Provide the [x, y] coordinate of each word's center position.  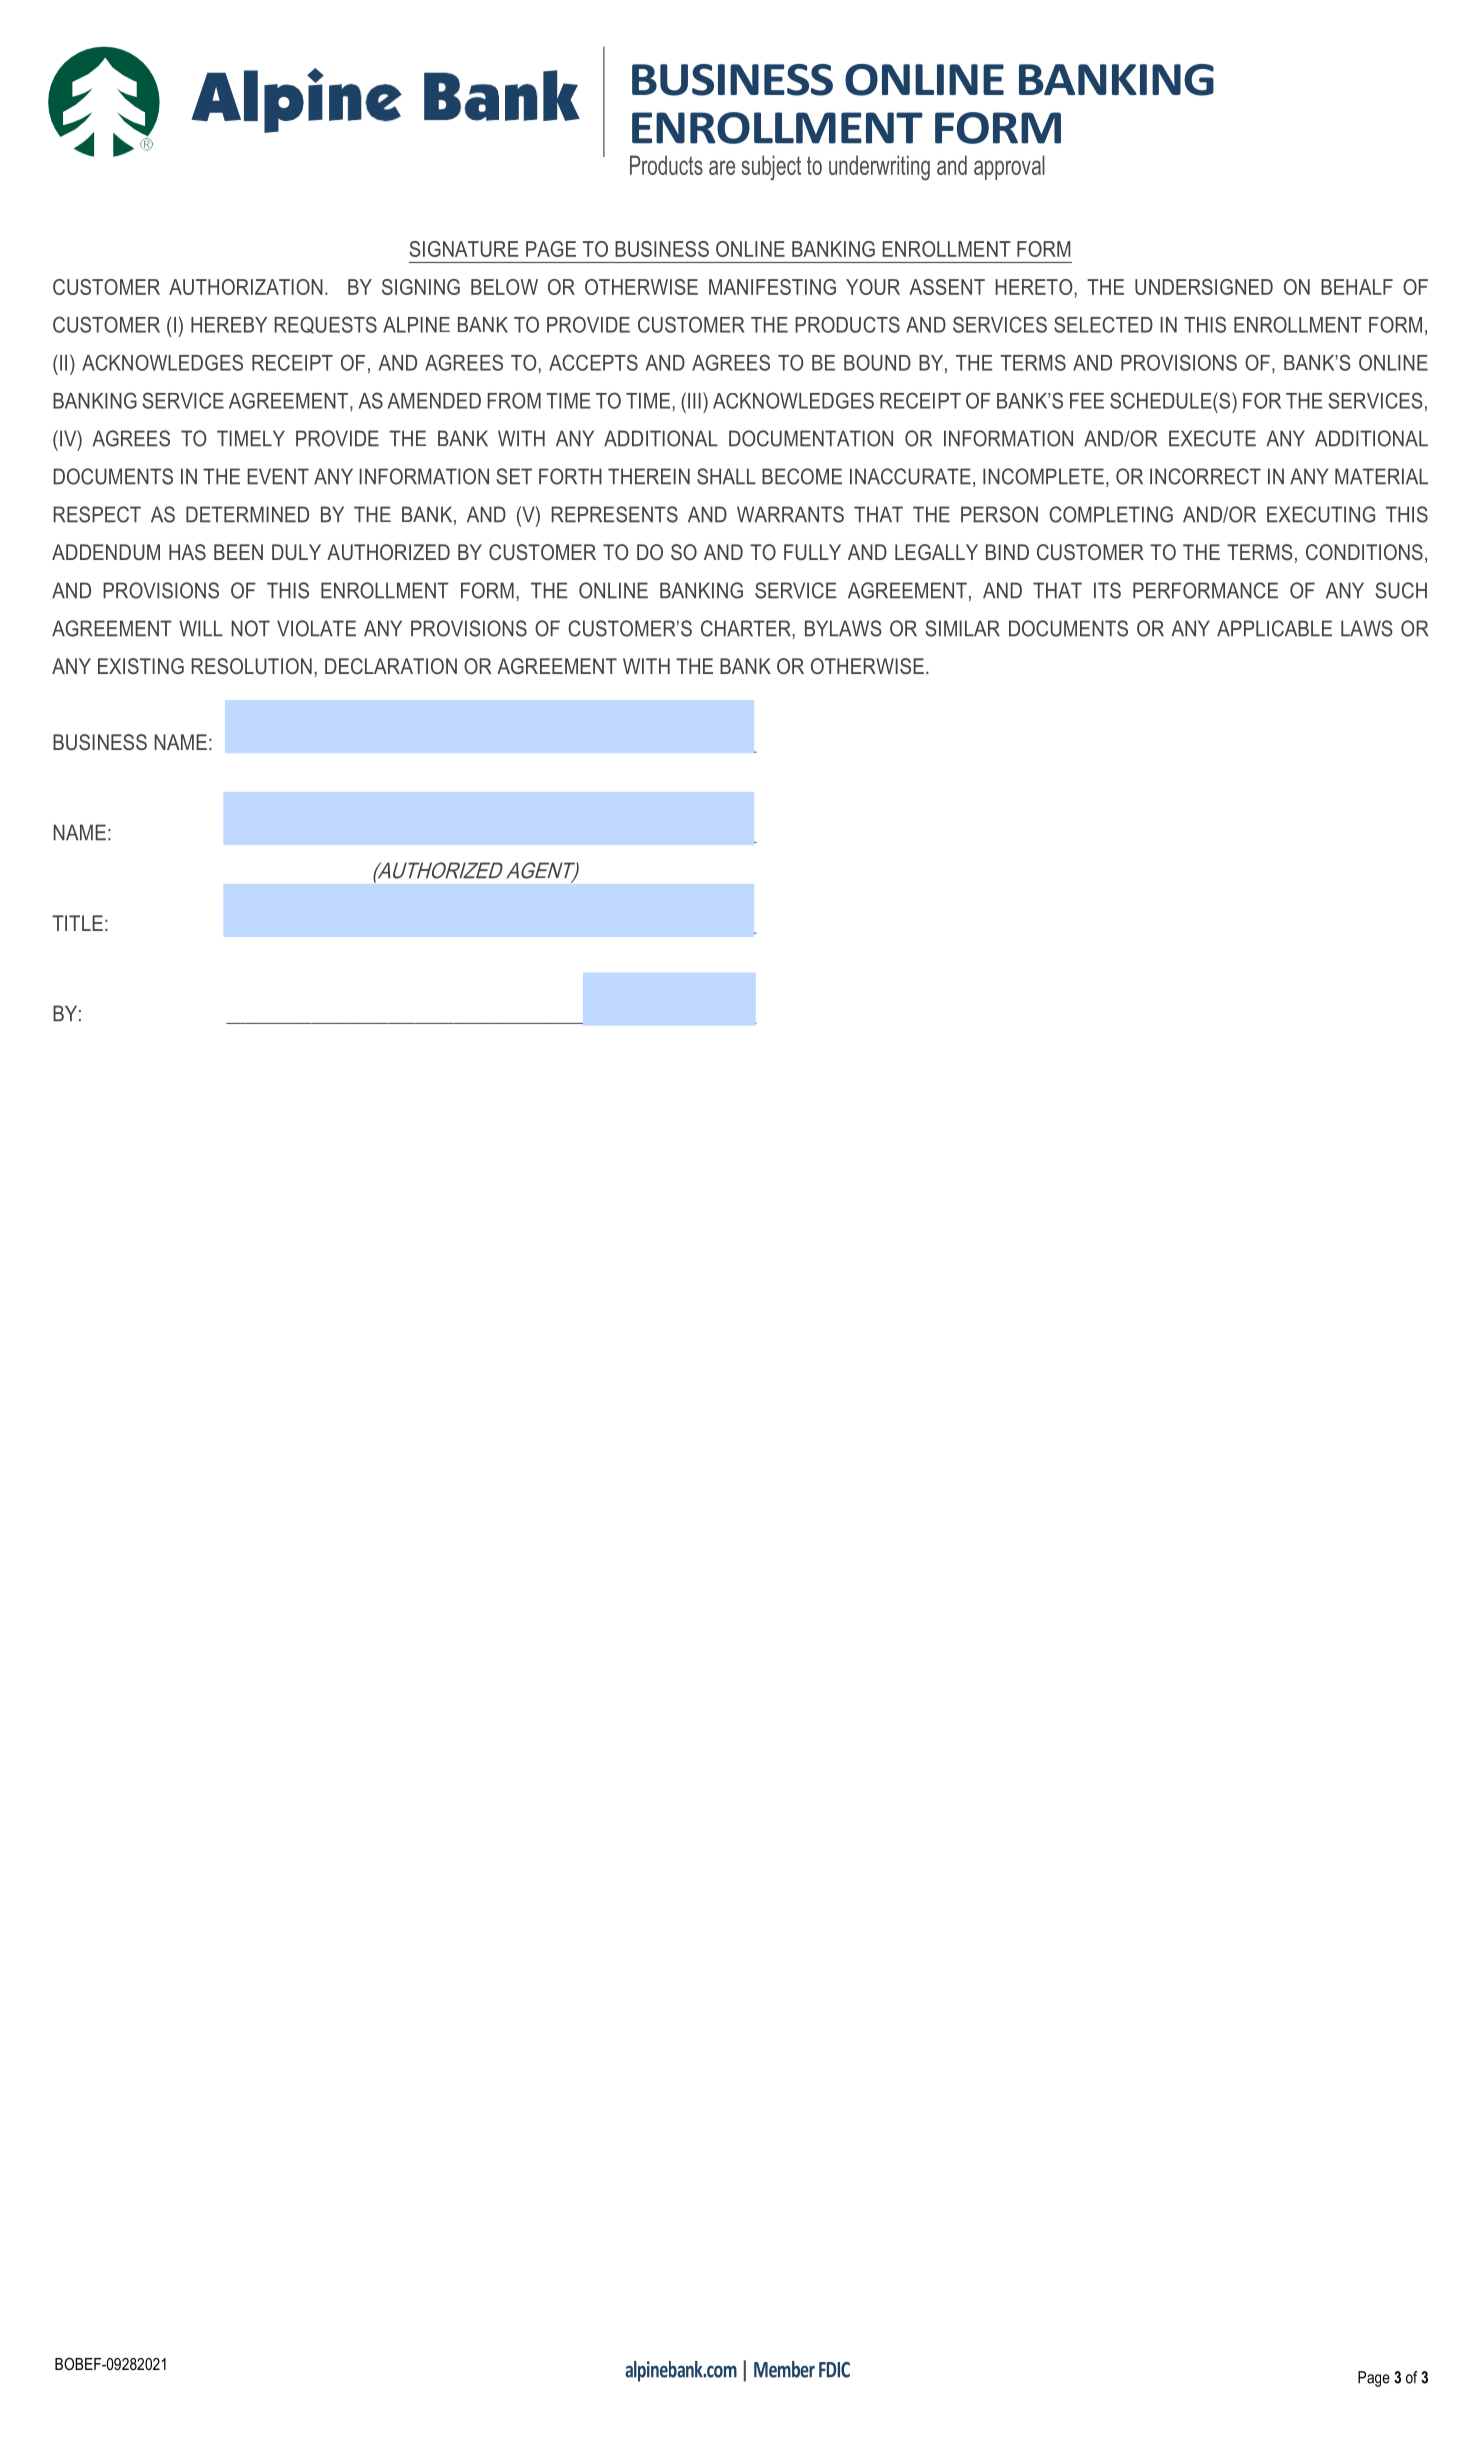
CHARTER [747, 628]
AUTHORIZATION [246, 287]
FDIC [834, 2370]
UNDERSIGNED [1204, 287]
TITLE [77, 923]
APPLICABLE [1274, 628]
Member [784, 2369]
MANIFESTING [772, 287]
